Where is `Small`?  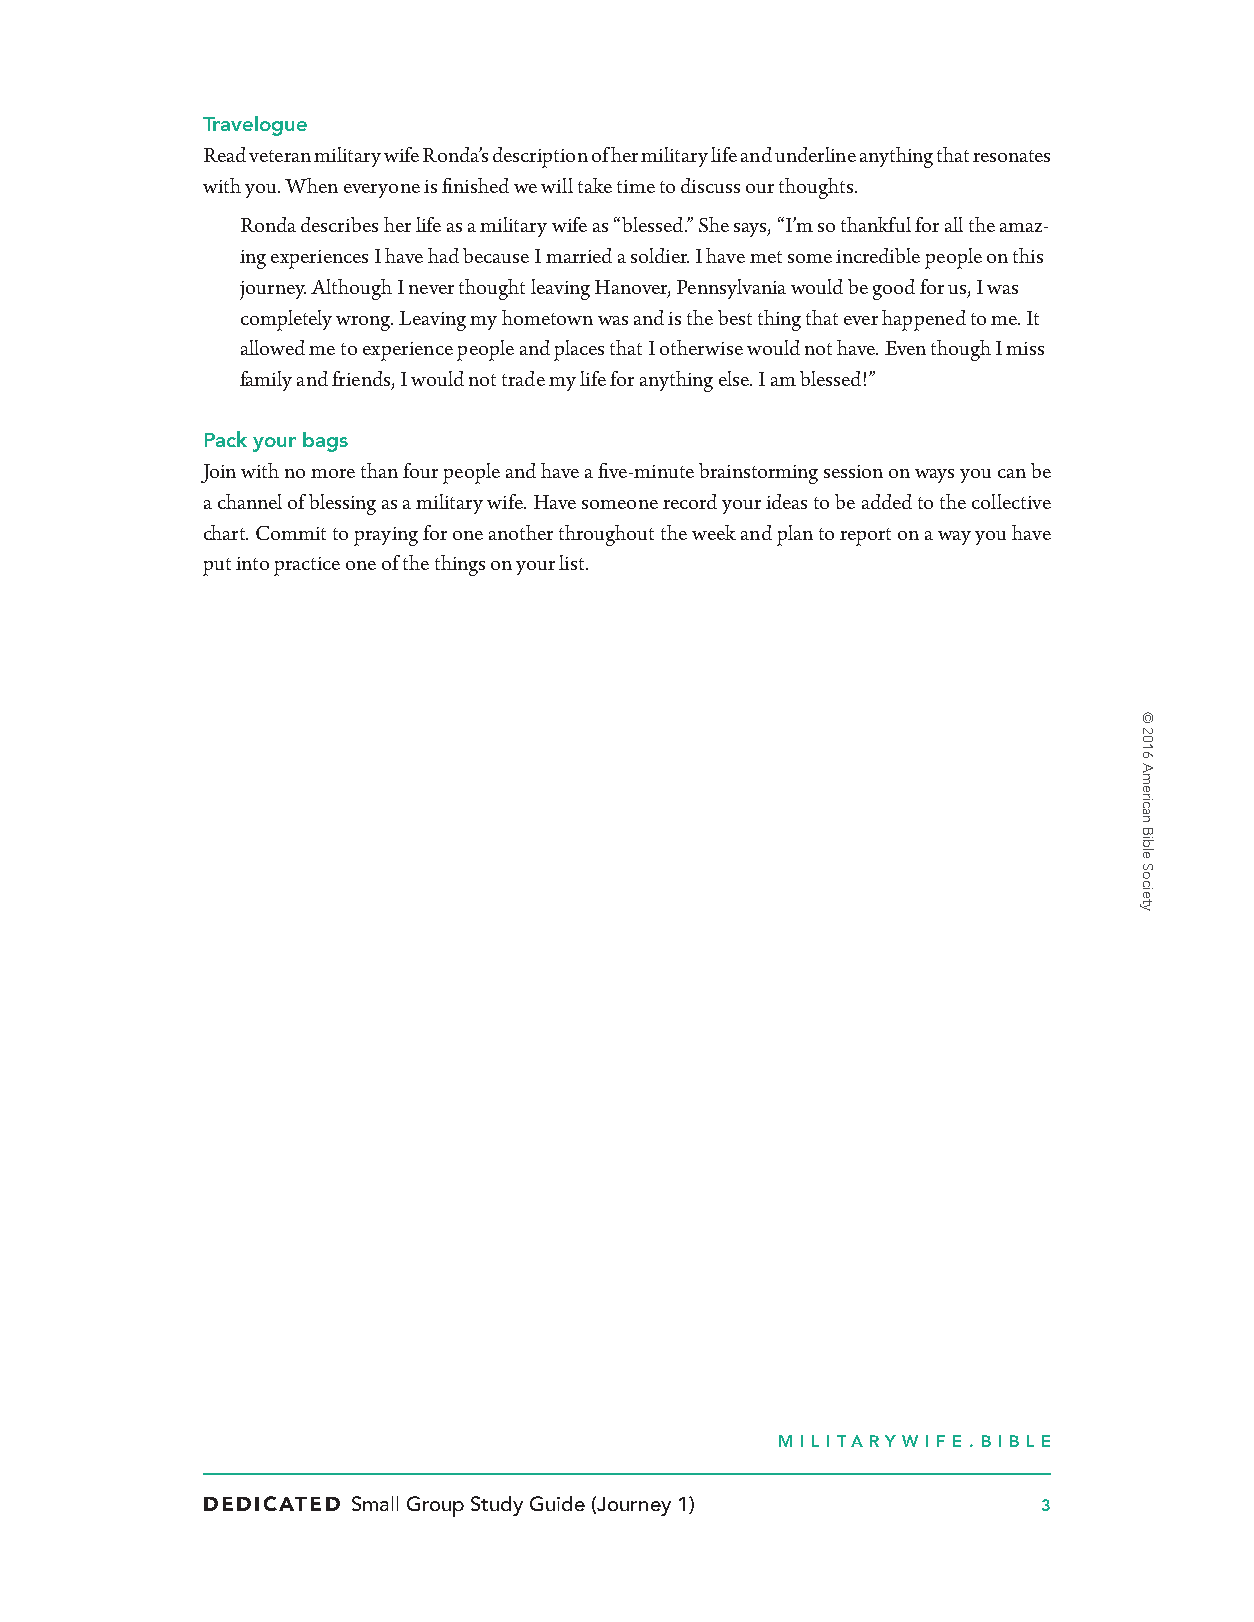
Small is located at coordinates (375, 1503).
